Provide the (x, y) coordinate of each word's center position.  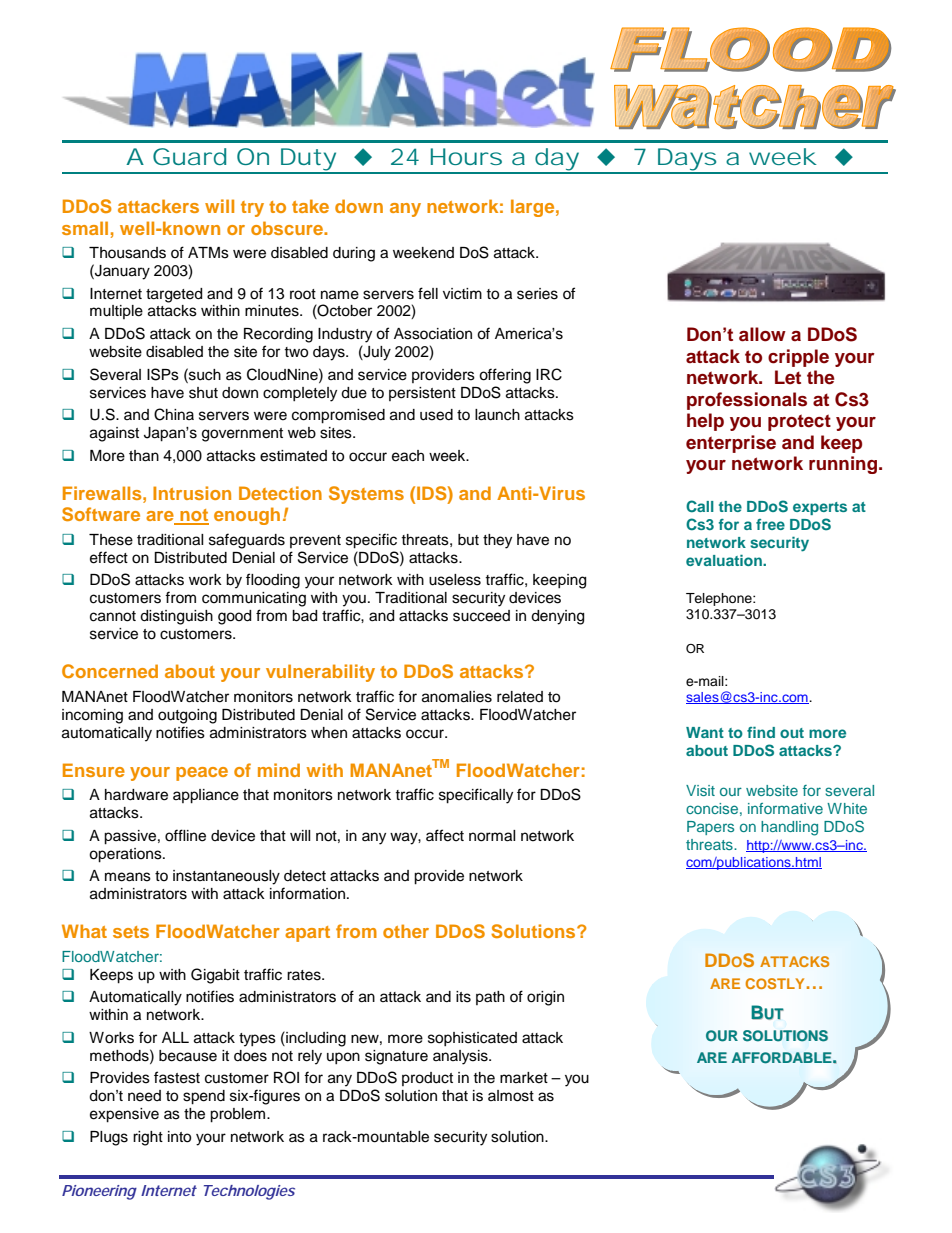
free (770, 524)
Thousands (127, 253)
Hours (466, 156)
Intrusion (192, 493)
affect (445, 835)
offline (185, 835)
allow (762, 334)
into (179, 1137)
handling (789, 828)
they (497, 541)
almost (511, 1096)
